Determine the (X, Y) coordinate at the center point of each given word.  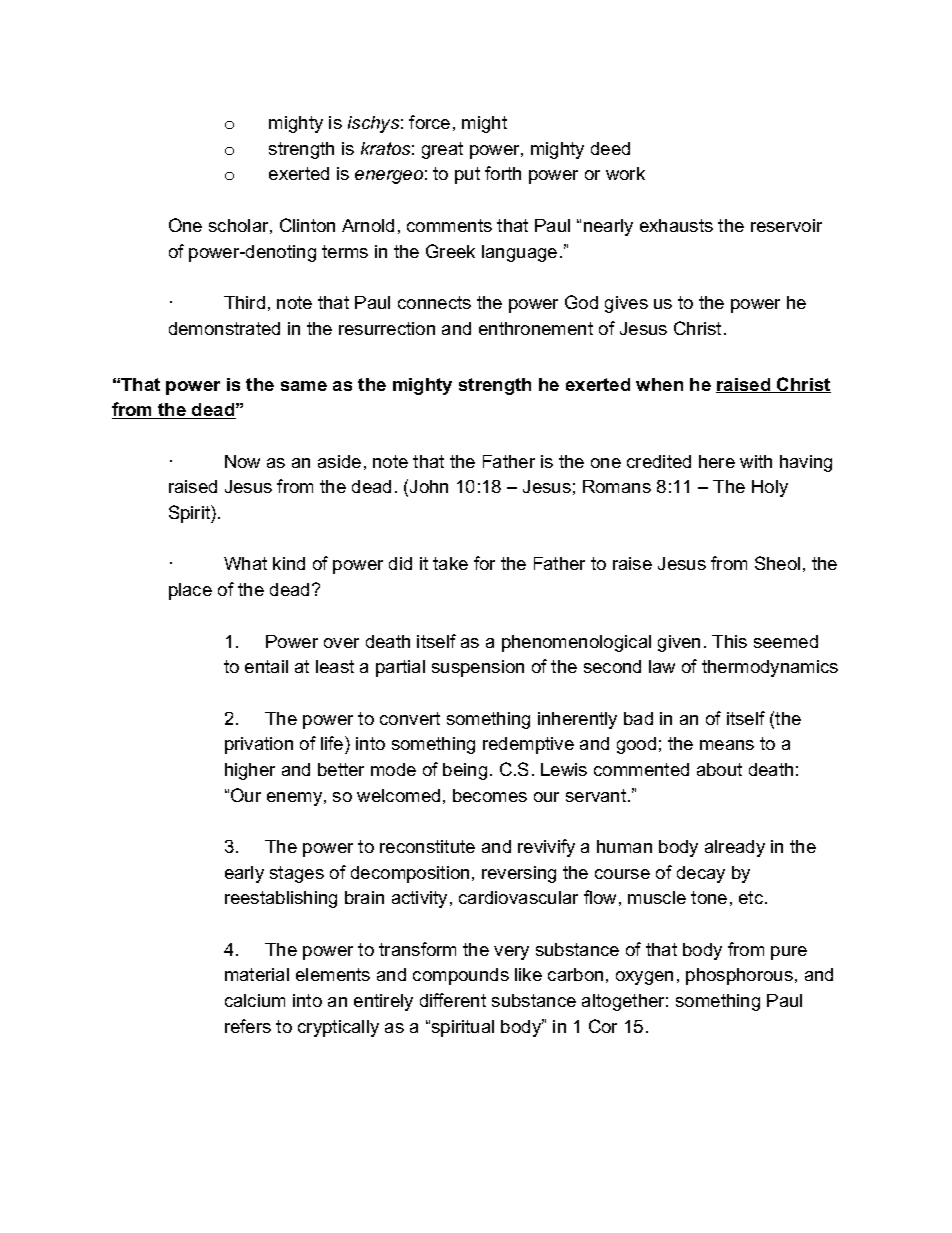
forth (503, 173)
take (450, 563)
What (245, 563)
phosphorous (739, 976)
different (453, 1000)
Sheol (777, 563)
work (625, 173)
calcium (255, 1000)
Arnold (368, 225)
